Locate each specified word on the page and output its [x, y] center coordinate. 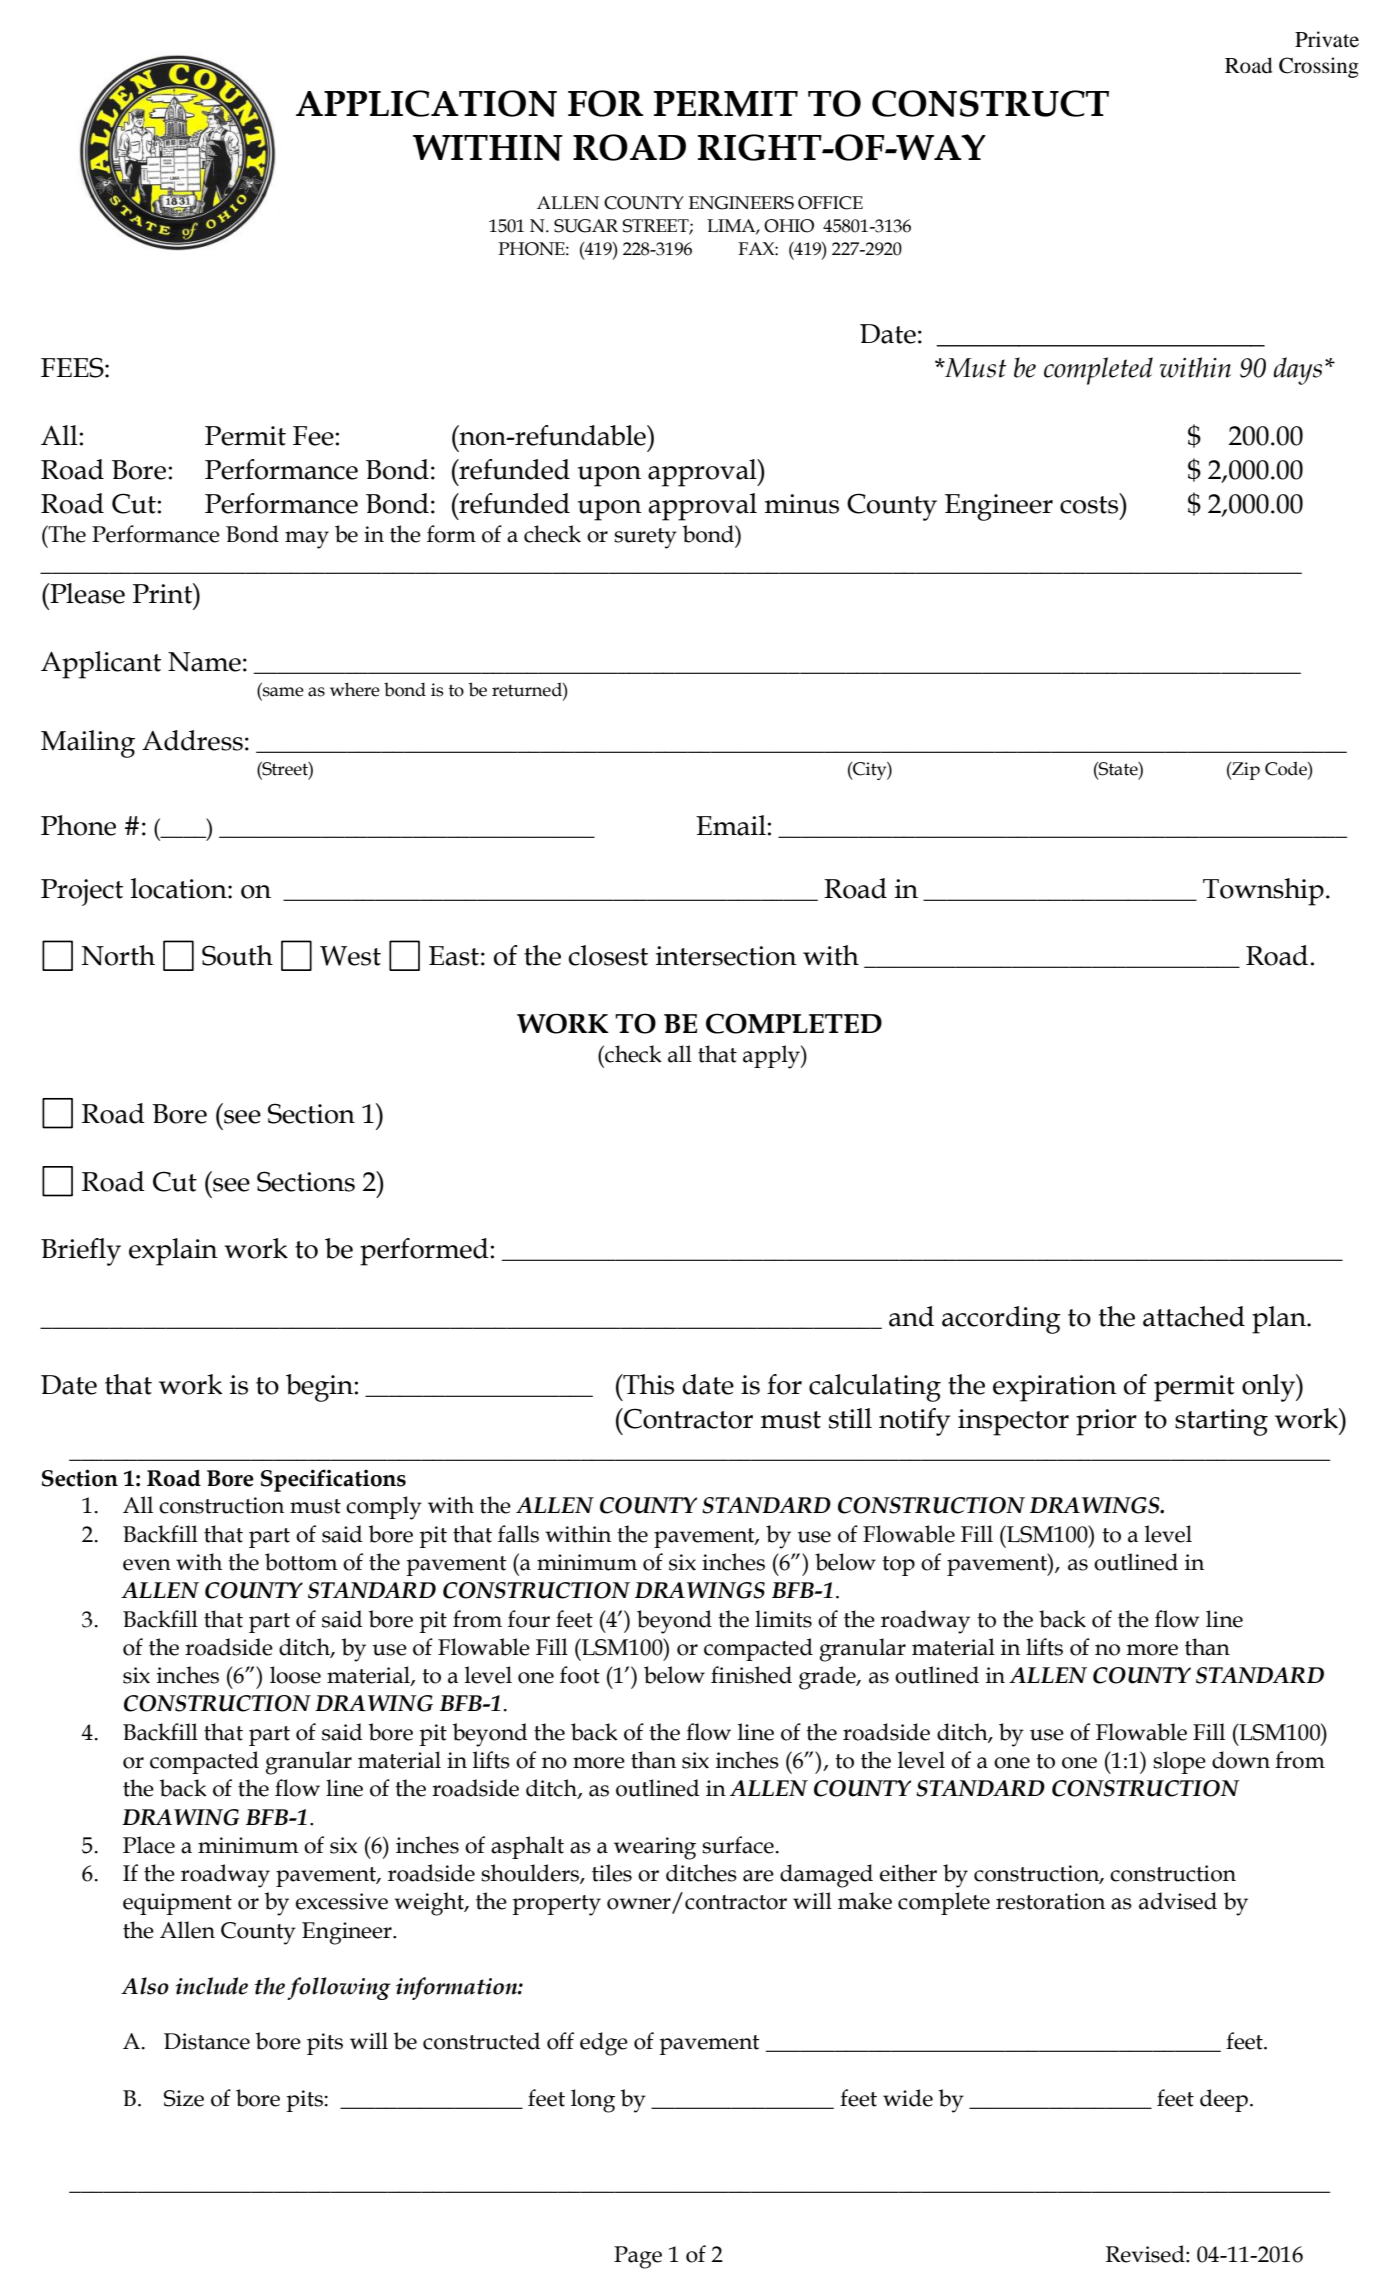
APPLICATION [426, 103]
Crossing [1319, 67]
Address [192, 740]
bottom [301, 1562]
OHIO [789, 226]
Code [1287, 768]
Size [184, 2098]
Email [731, 825]
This [647, 1384]
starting [1221, 1422]
